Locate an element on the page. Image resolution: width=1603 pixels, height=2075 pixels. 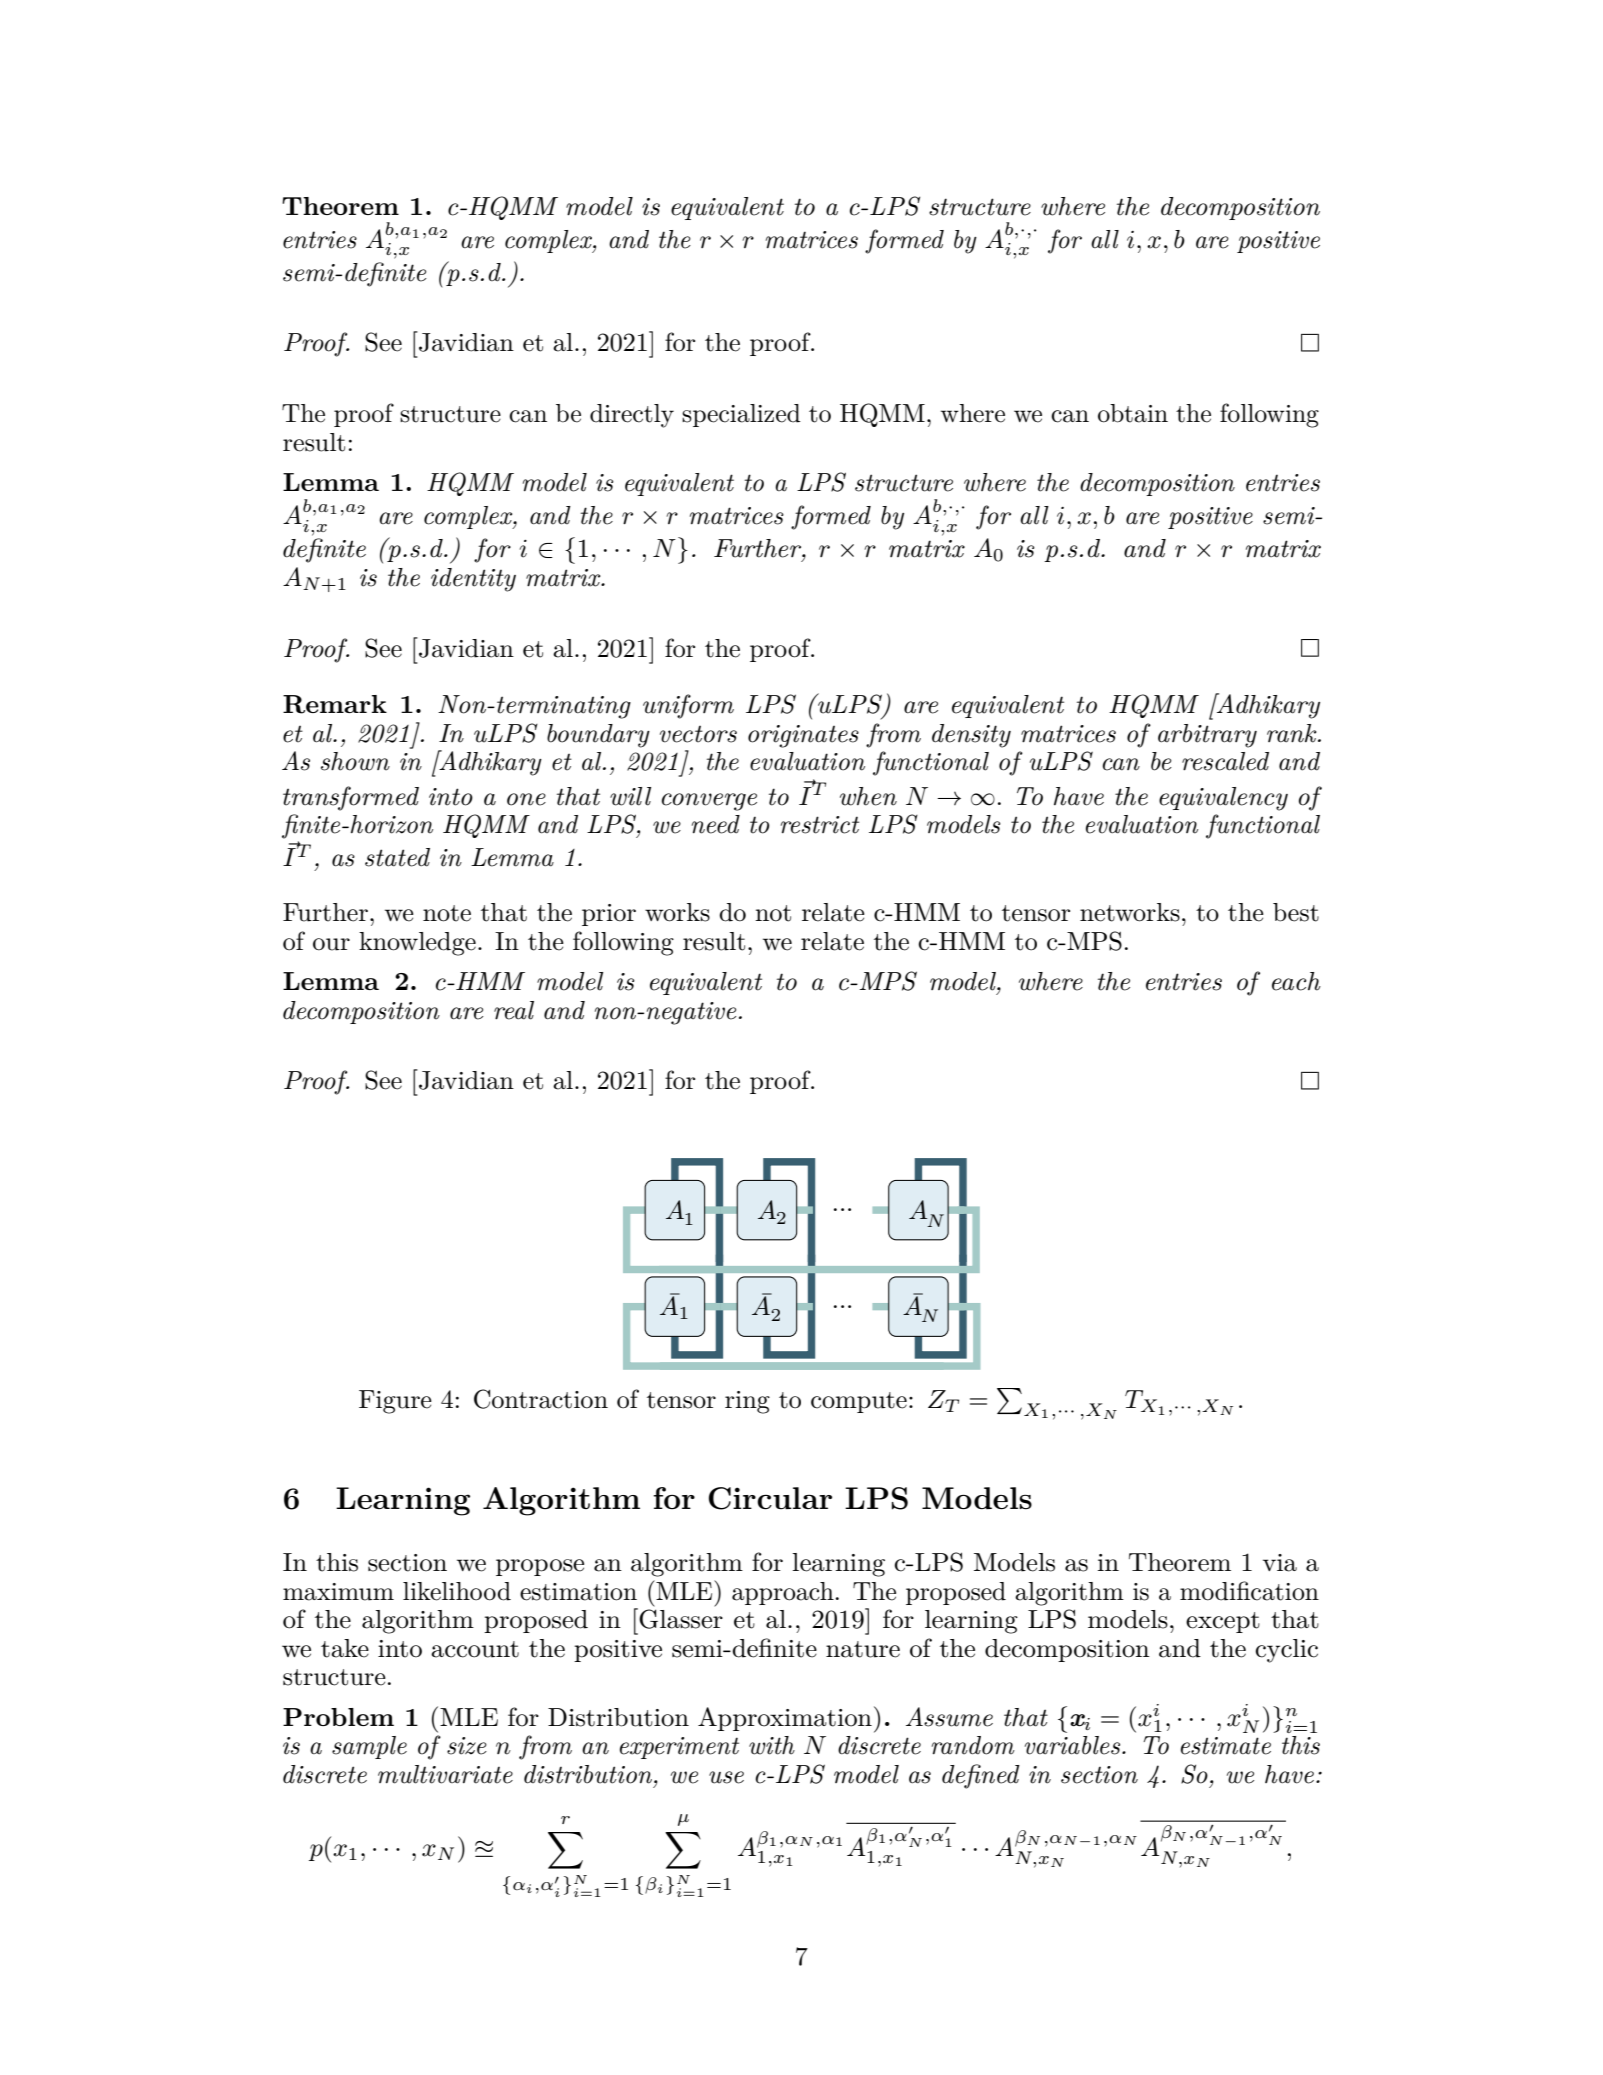
one is located at coordinates (526, 799).
